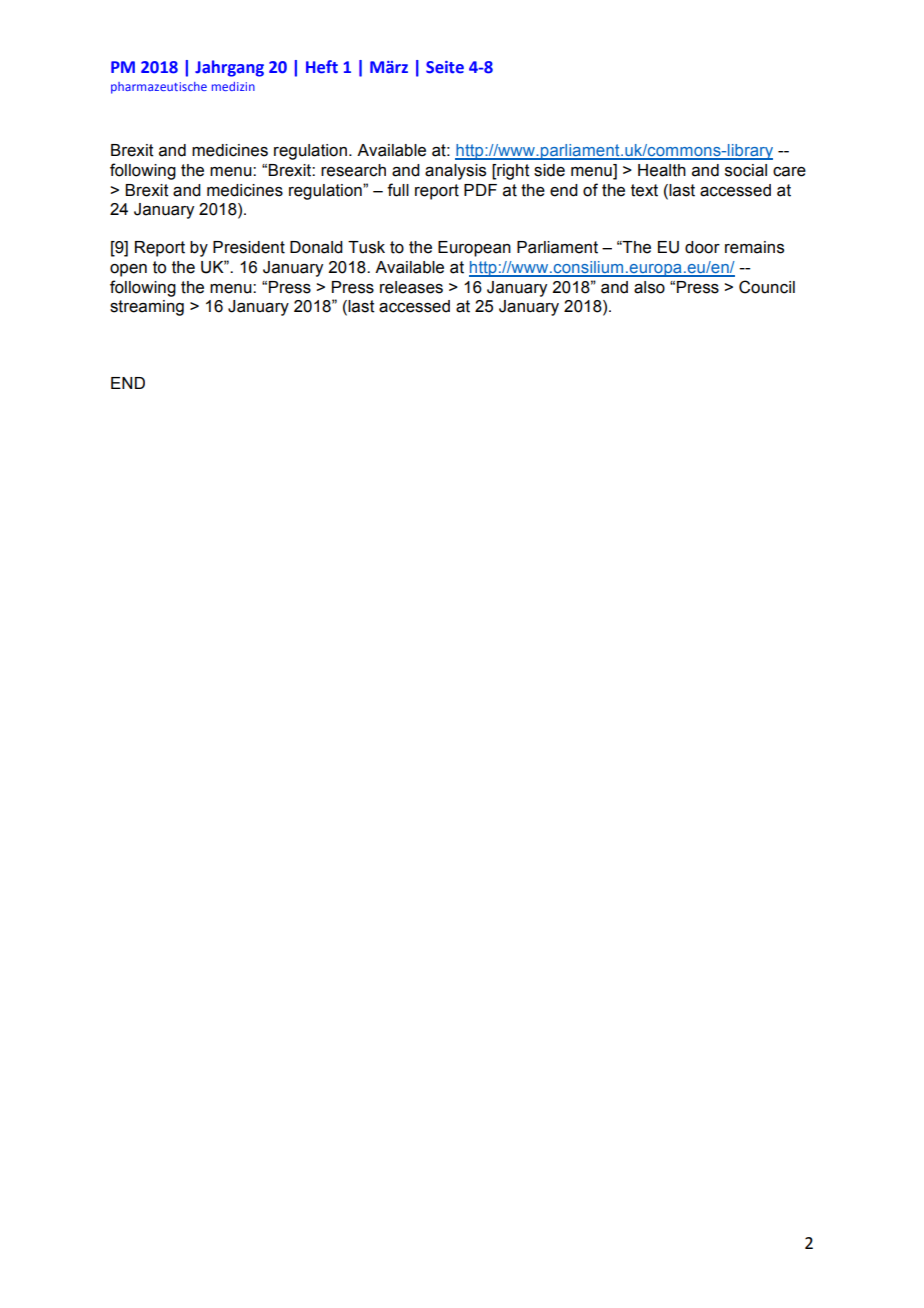  What do you see at coordinates (353, 170) in the page?
I see `research` at bounding box center [353, 170].
